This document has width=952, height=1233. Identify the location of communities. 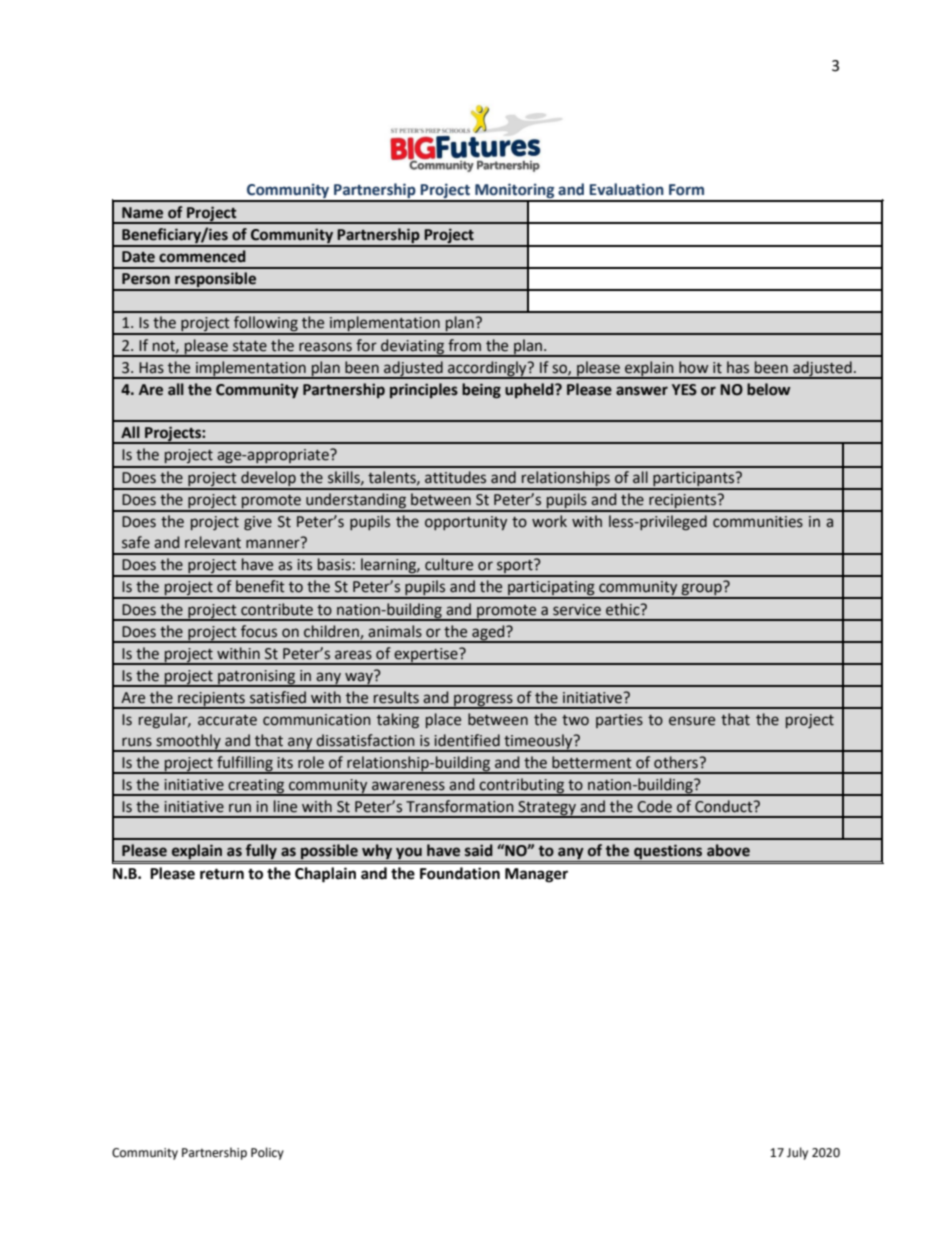
(758, 522).
